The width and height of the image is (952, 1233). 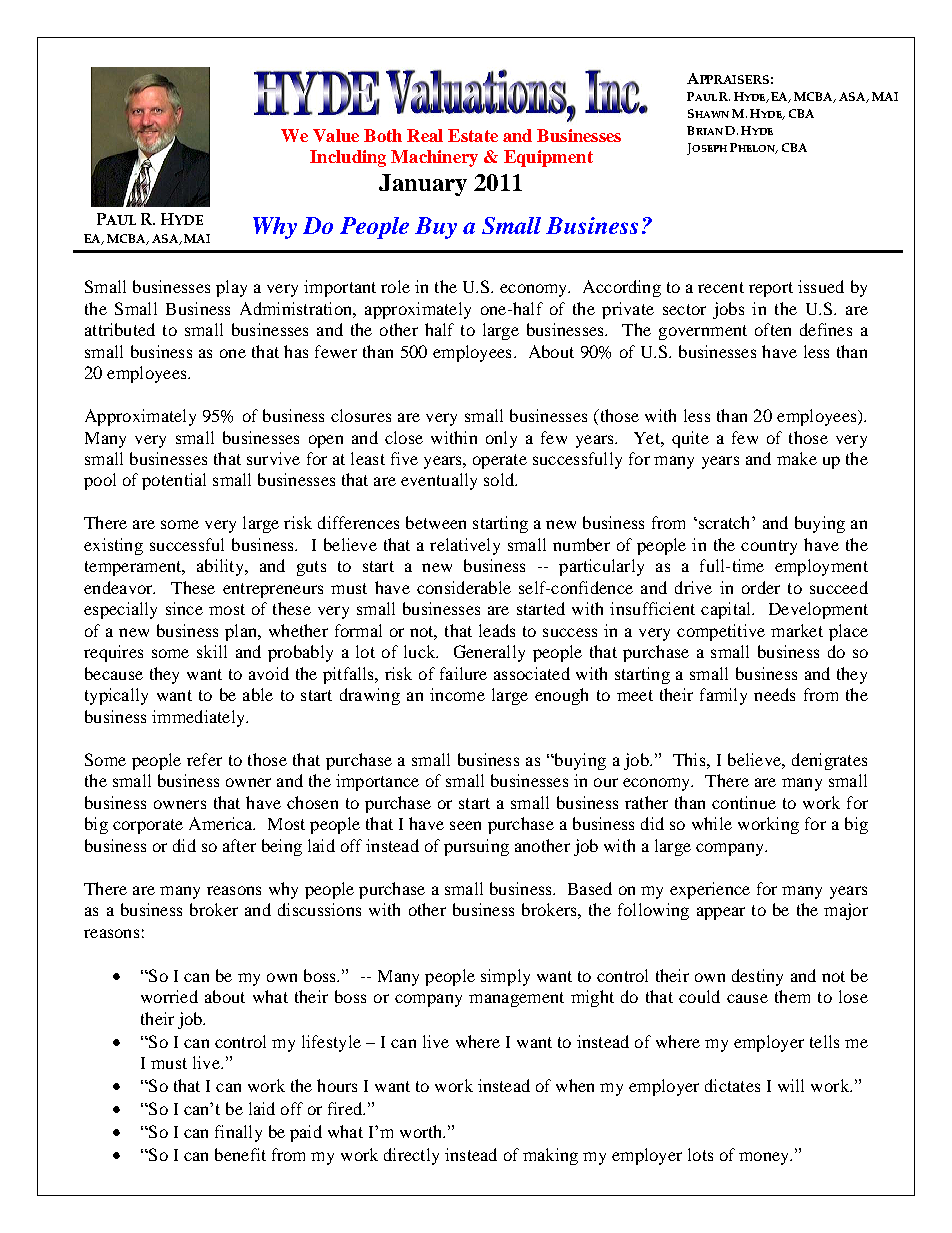 I want to click on only, so click(x=501, y=439).
